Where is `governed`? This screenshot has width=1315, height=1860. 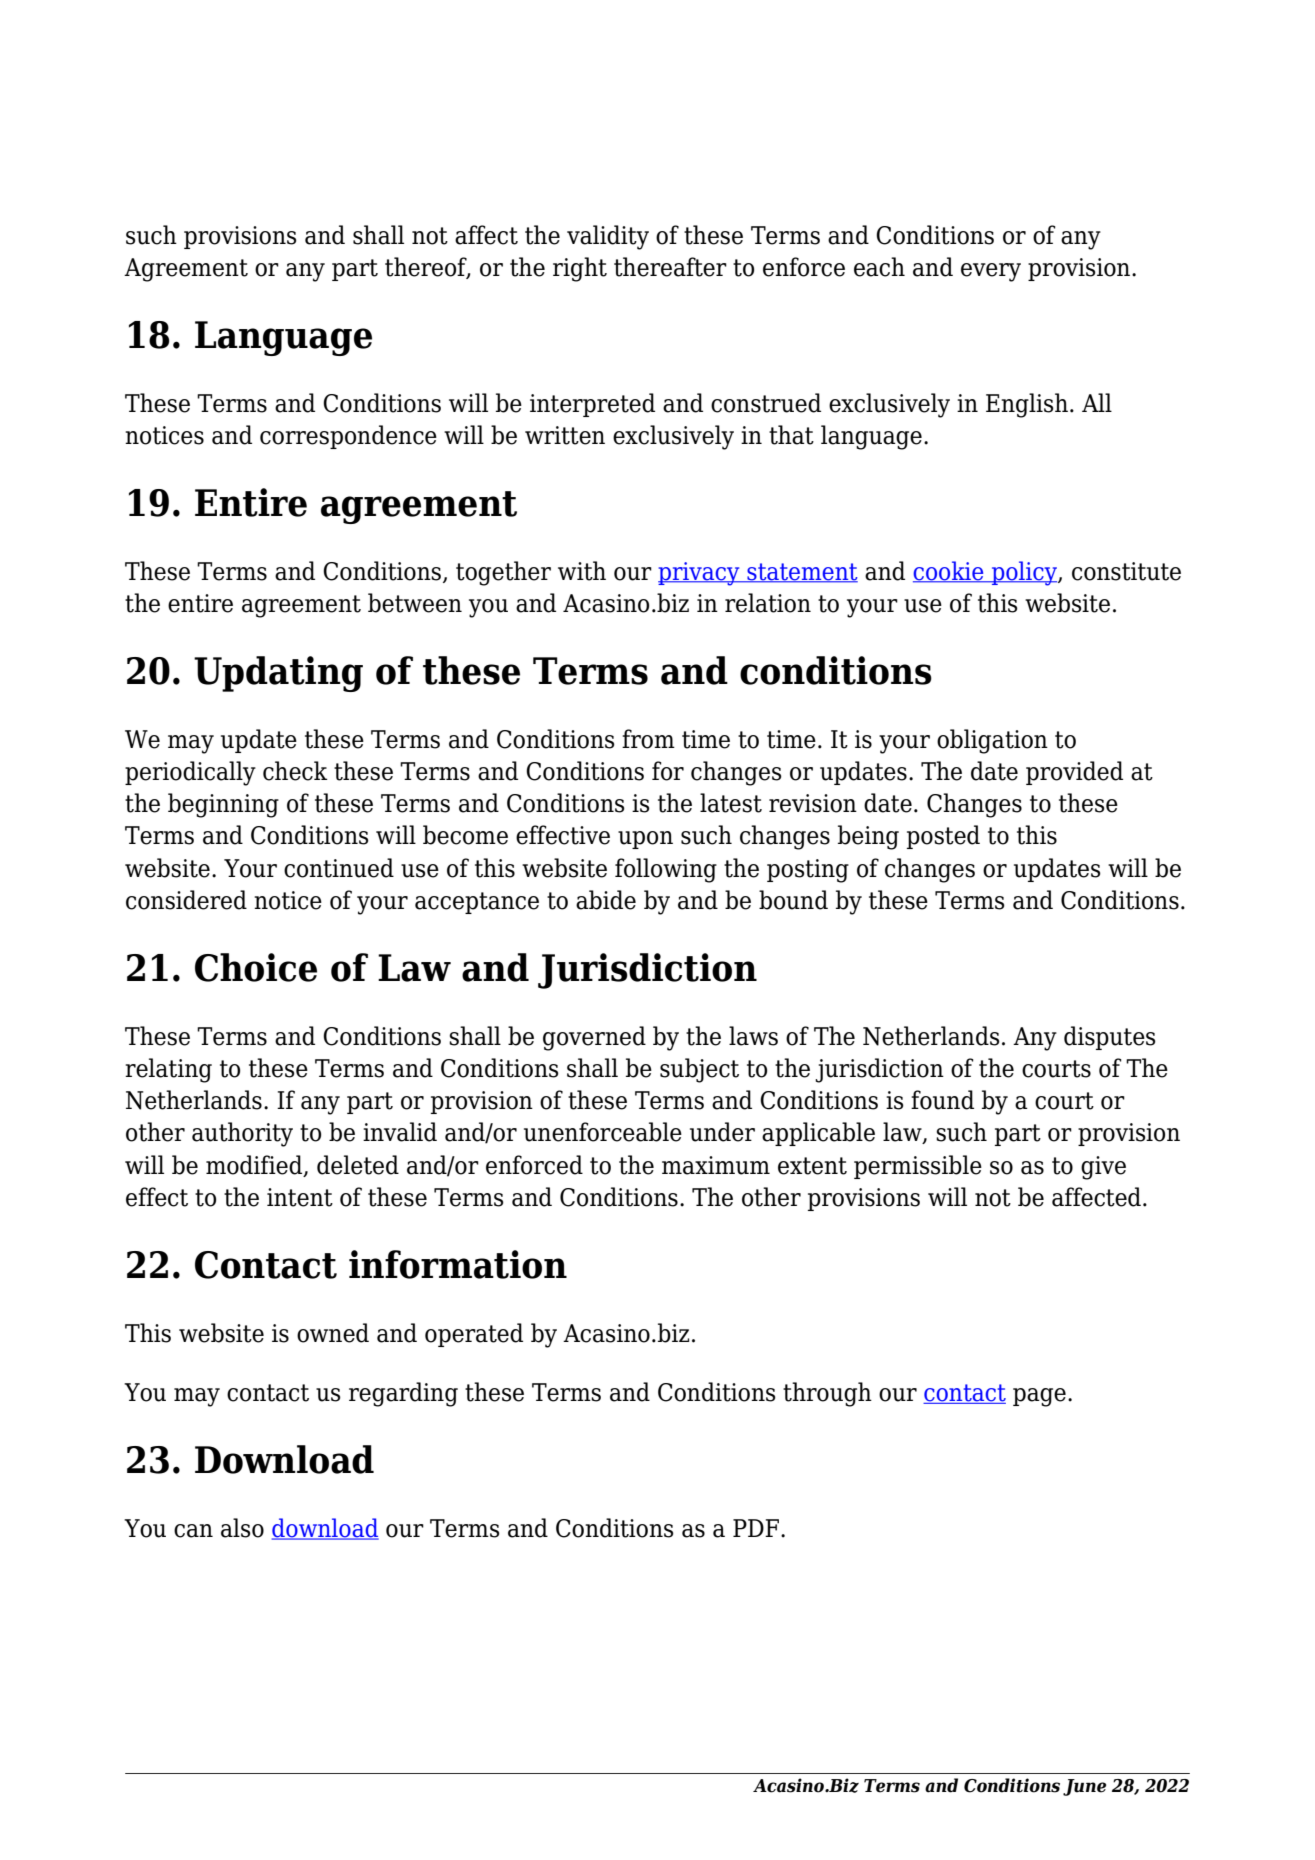 governed is located at coordinates (594, 1038).
